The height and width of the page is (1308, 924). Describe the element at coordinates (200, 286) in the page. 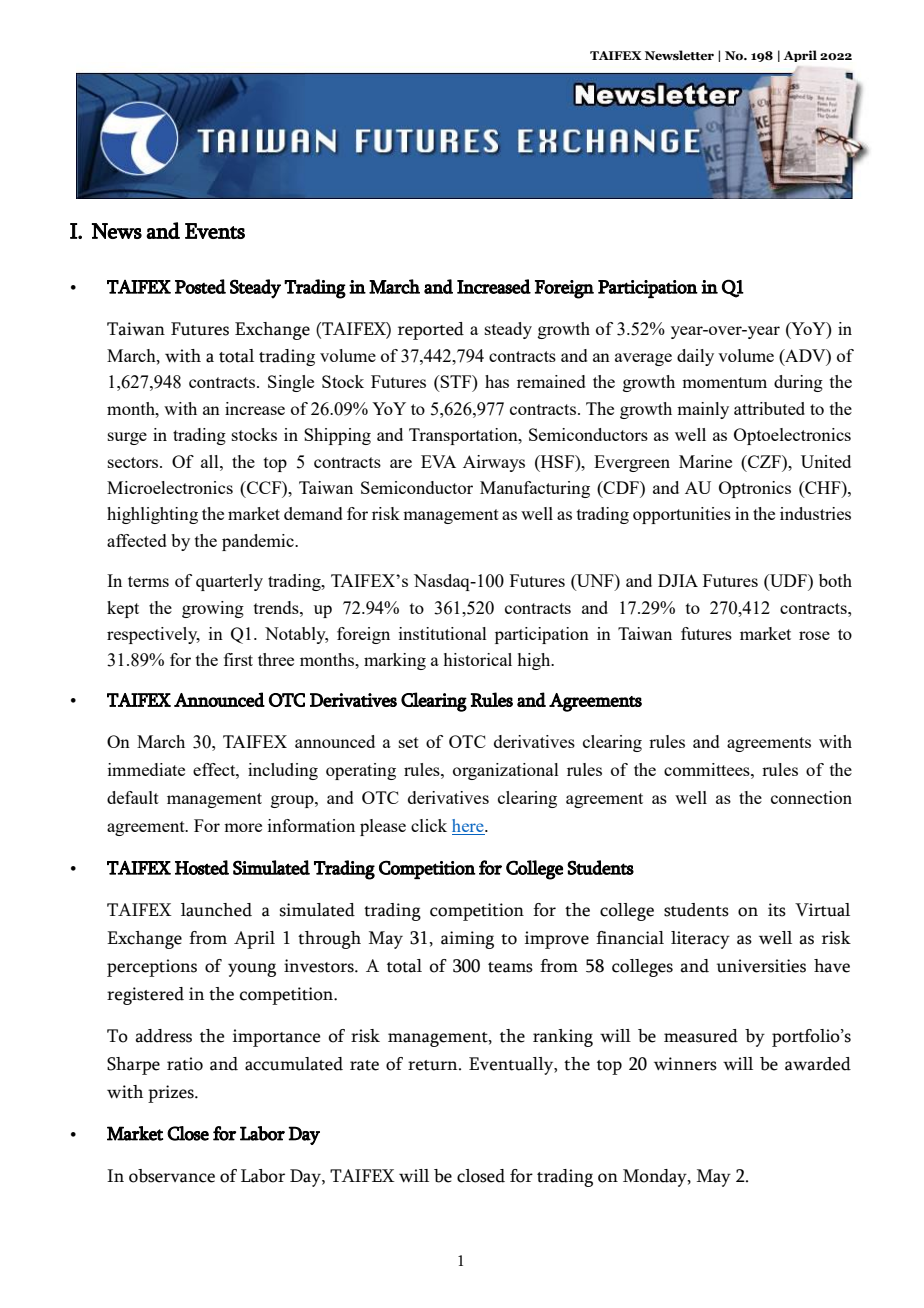

I see `Posted` at that location.
